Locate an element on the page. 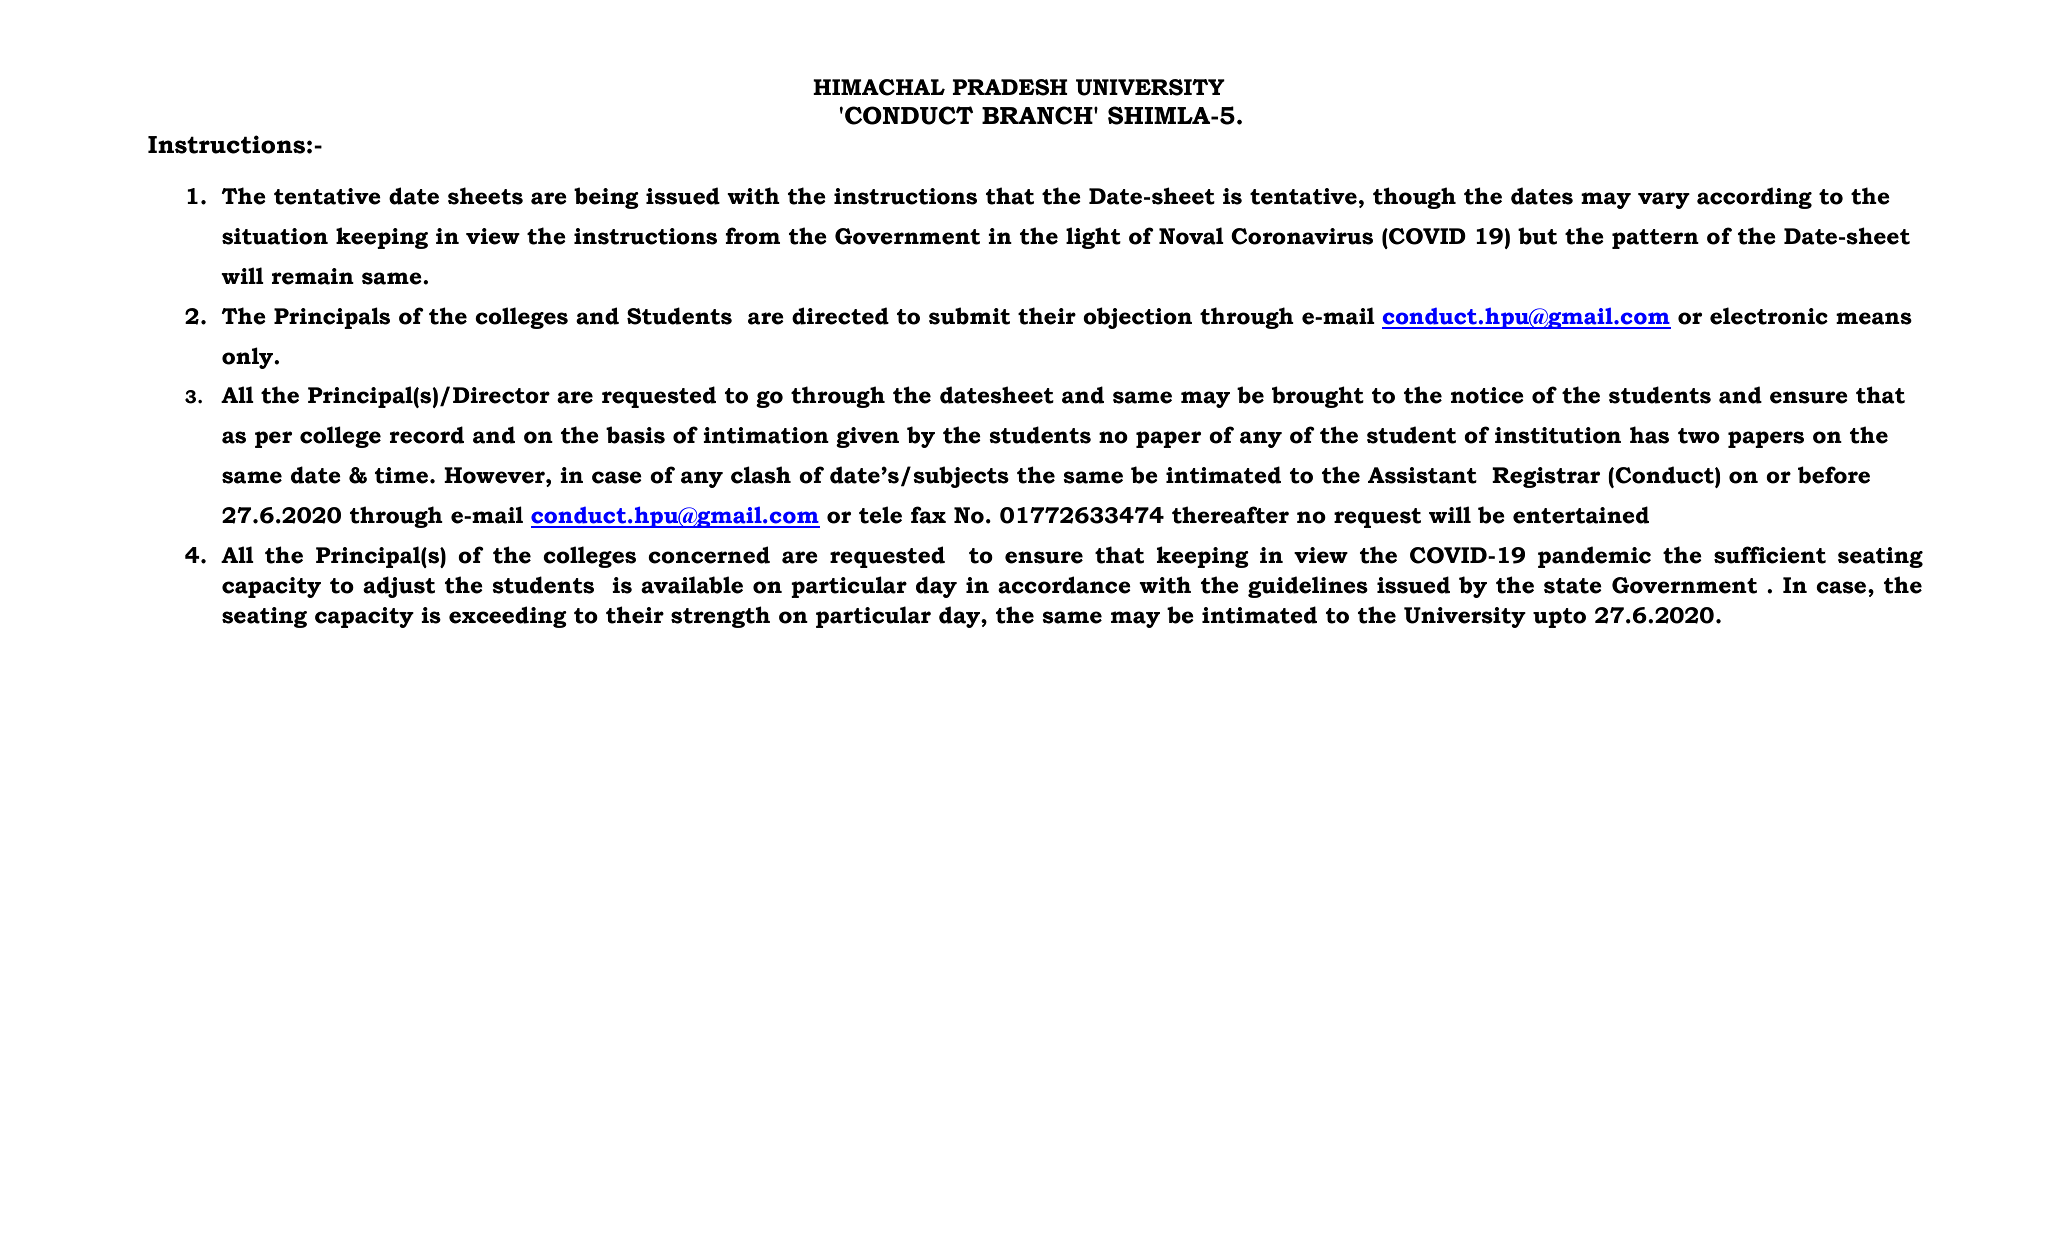 The width and height of the image is (2070, 1257). Registrar is located at coordinates (1546, 477).
